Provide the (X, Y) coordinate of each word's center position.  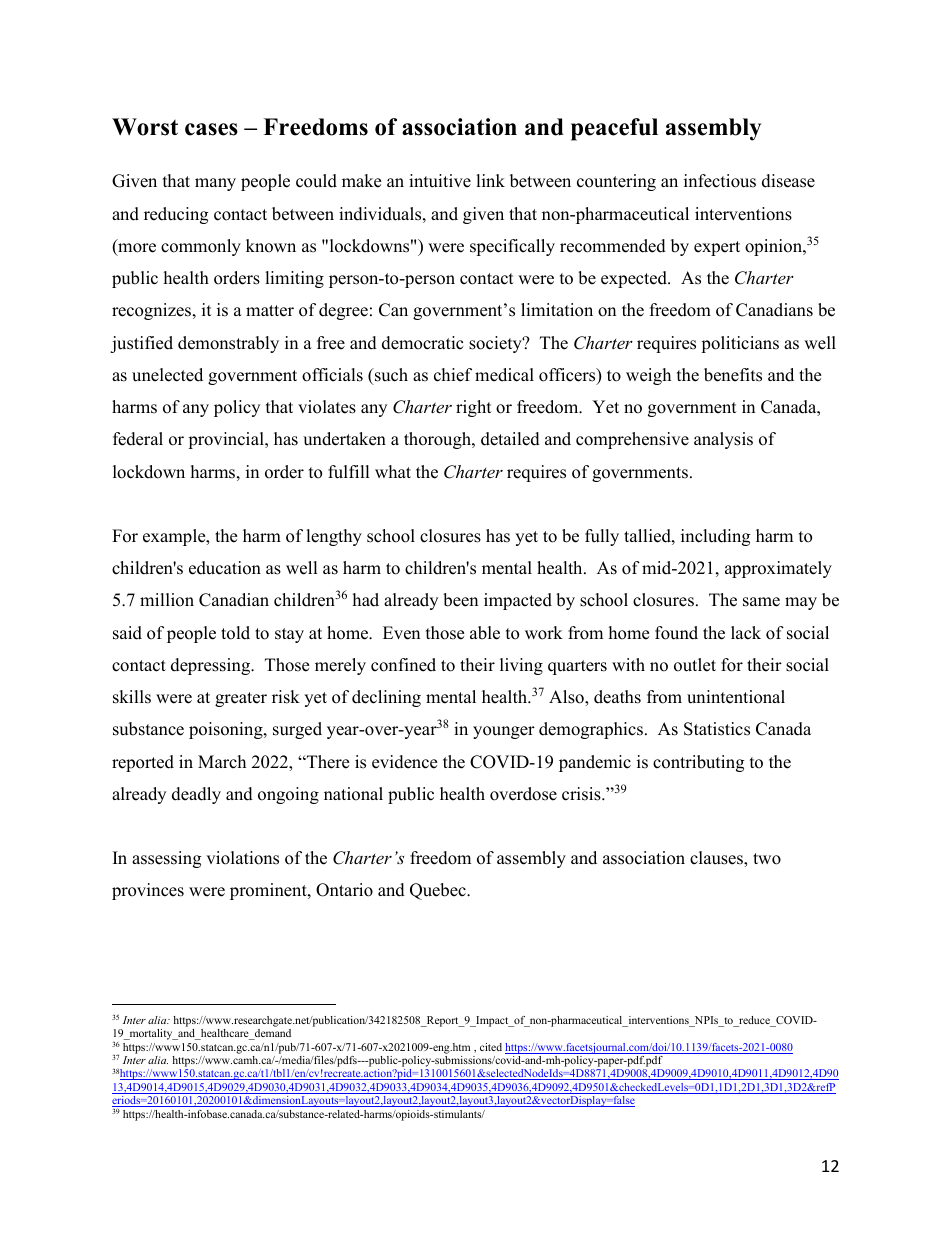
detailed (510, 439)
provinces (148, 891)
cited (491, 1047)
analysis (723, 440)
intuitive (440, 181)
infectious (720, 181)
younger (504, 732)
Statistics (717, 729)
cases (211, 129)
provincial (227, 440)
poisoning (227, 730)
